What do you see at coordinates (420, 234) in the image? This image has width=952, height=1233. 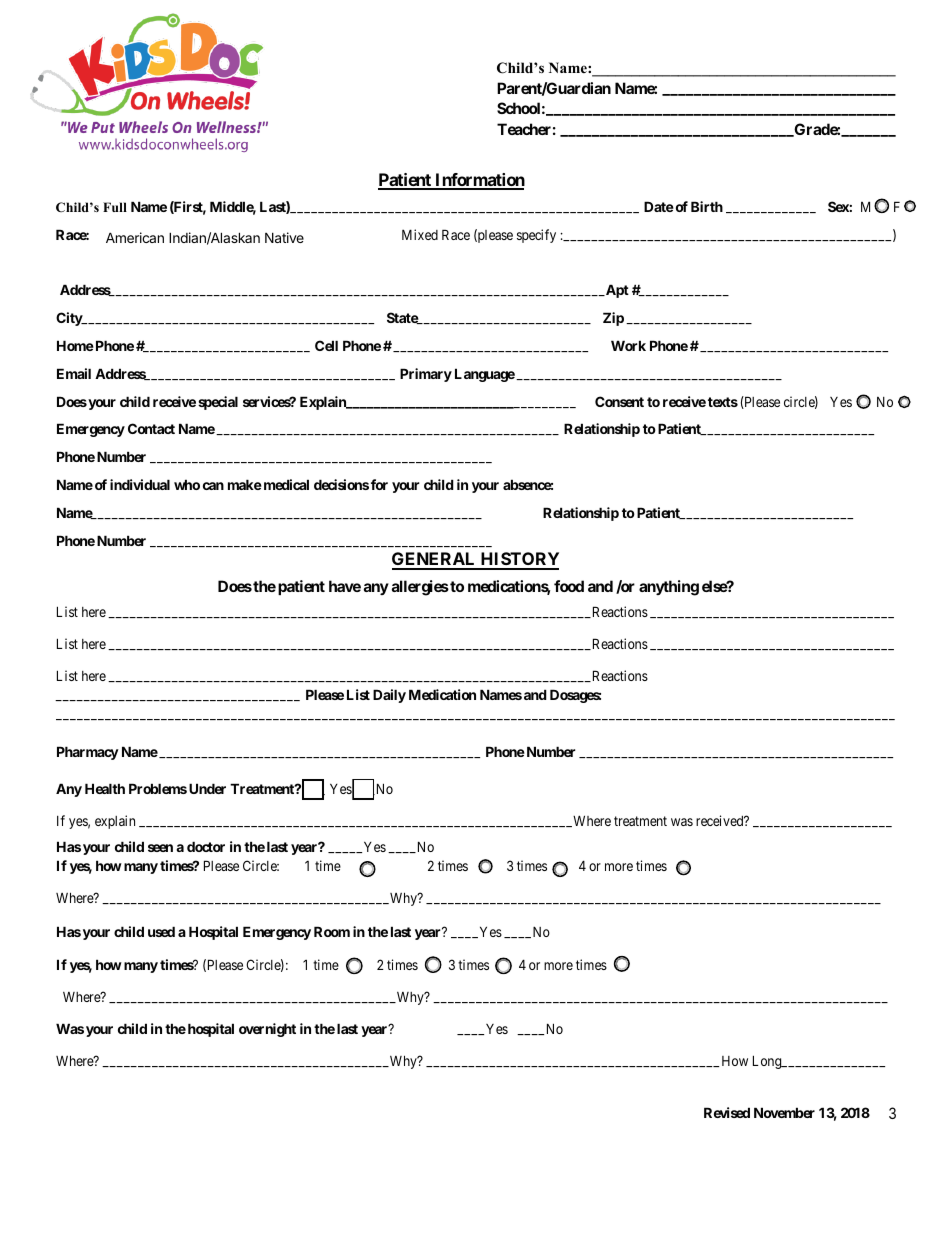 I see `Mixed` at bounding box center [420, 234].
